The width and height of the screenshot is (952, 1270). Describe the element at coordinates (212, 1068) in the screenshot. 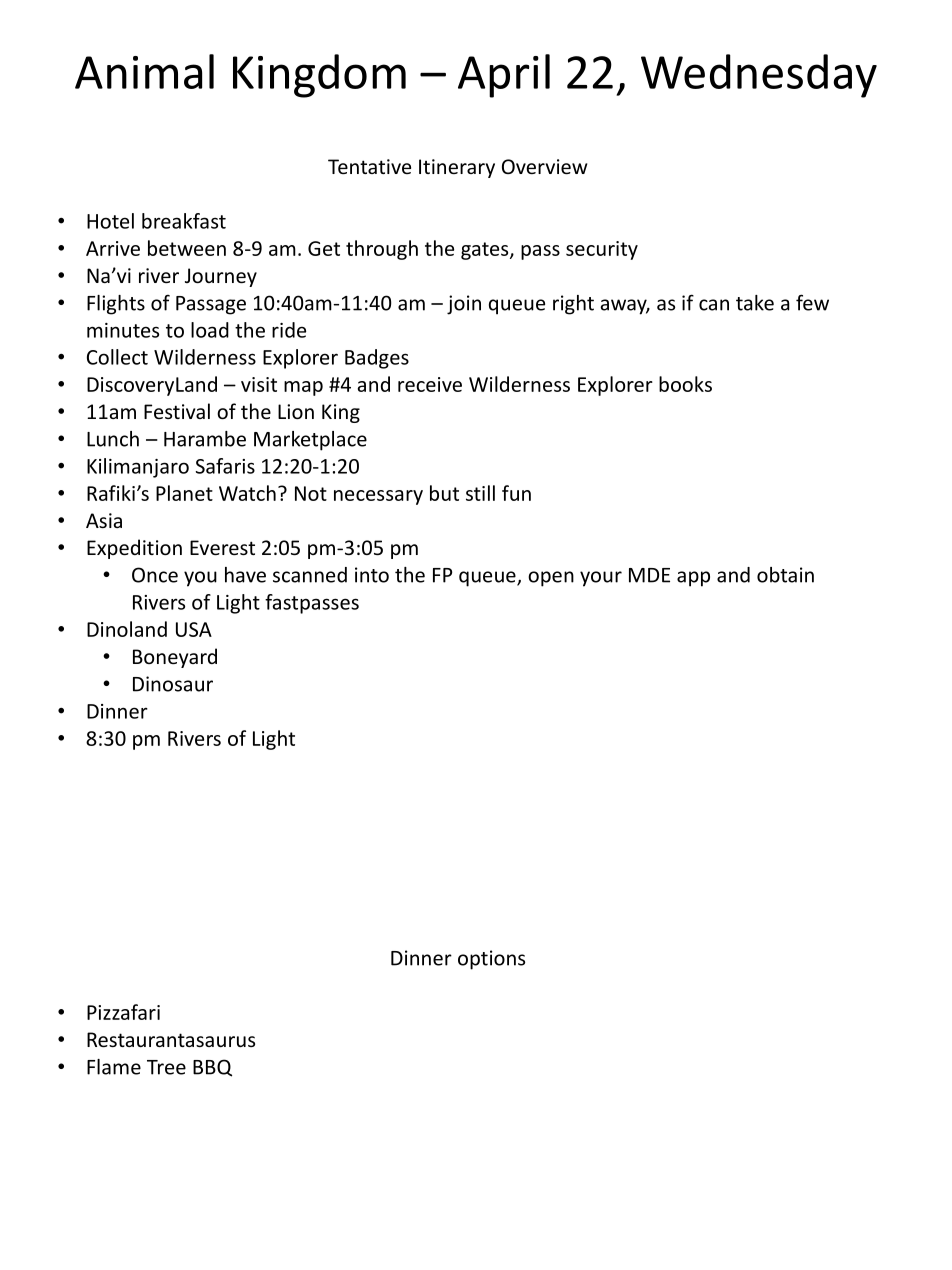

I see `BBQ` at that location.
